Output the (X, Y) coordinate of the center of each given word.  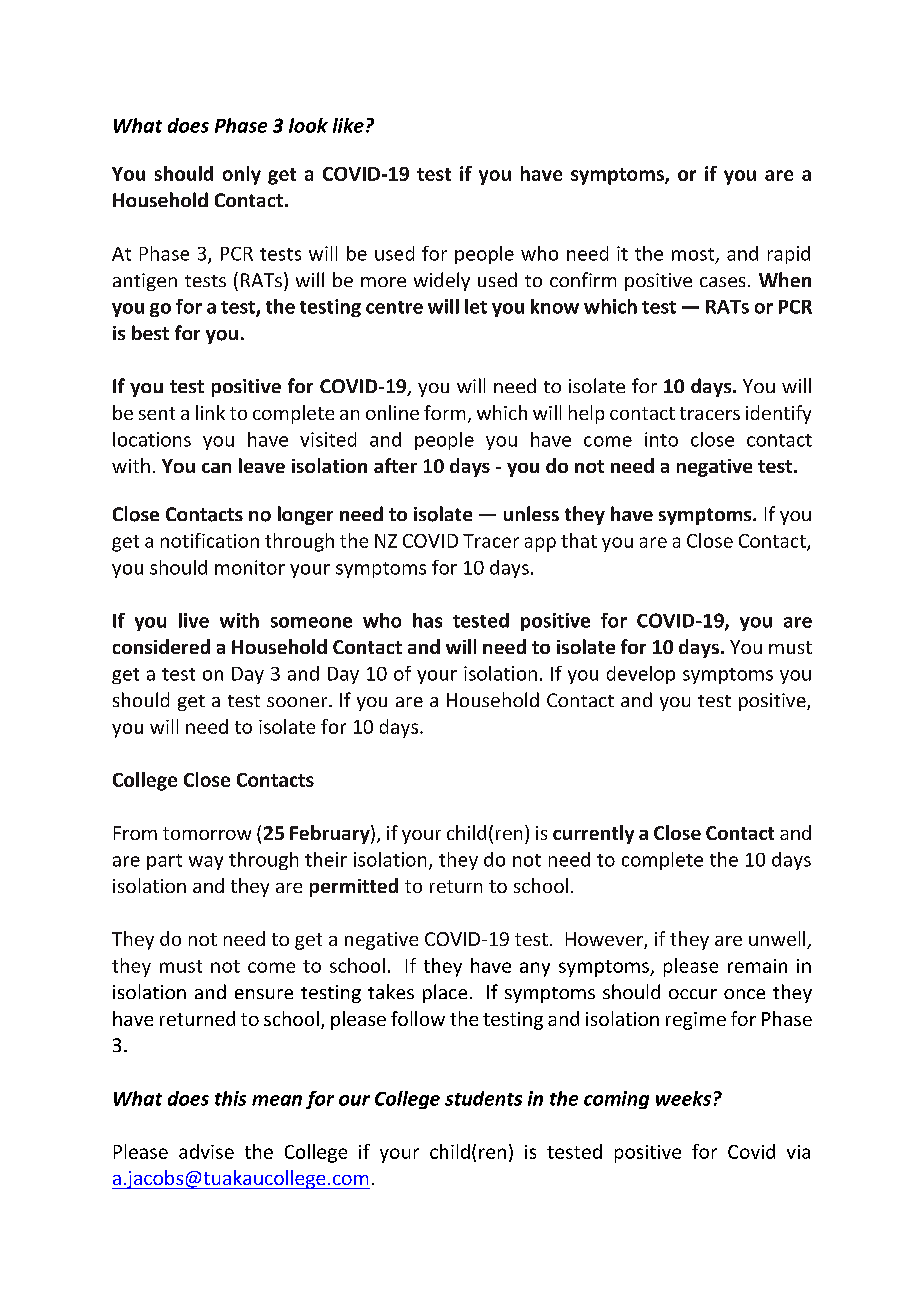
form (444, 412)
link (210, 412)
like (348, 125)
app (540, 544)
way (206, 863)
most (694, 255)
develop (641, 675)
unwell (778, 940)
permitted (354, 887)
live (194, 620)
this (230, 1098)
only (242, 175)
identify (778, 414)
